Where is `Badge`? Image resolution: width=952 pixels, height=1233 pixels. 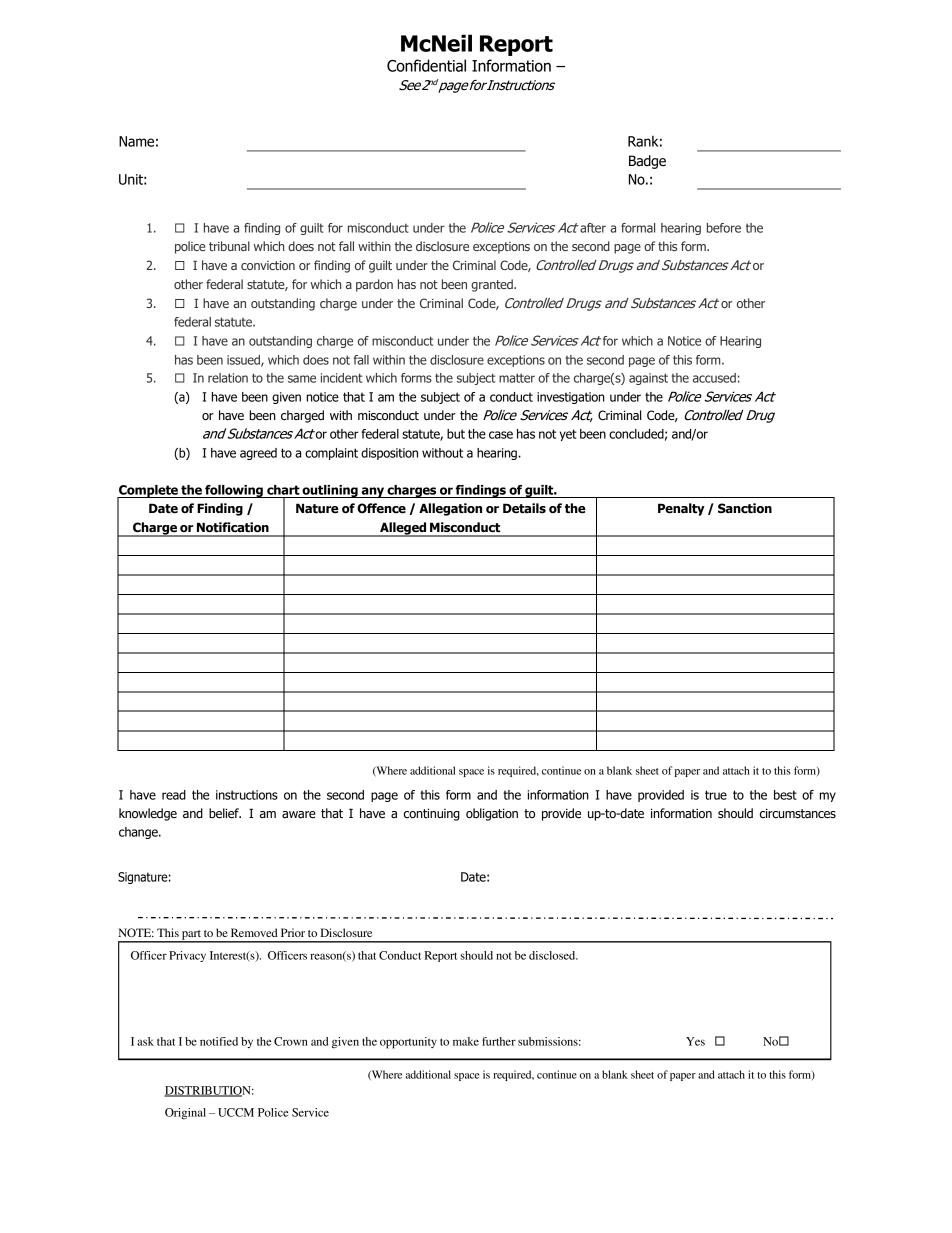 Badge is located at coordinates (647, 162).
